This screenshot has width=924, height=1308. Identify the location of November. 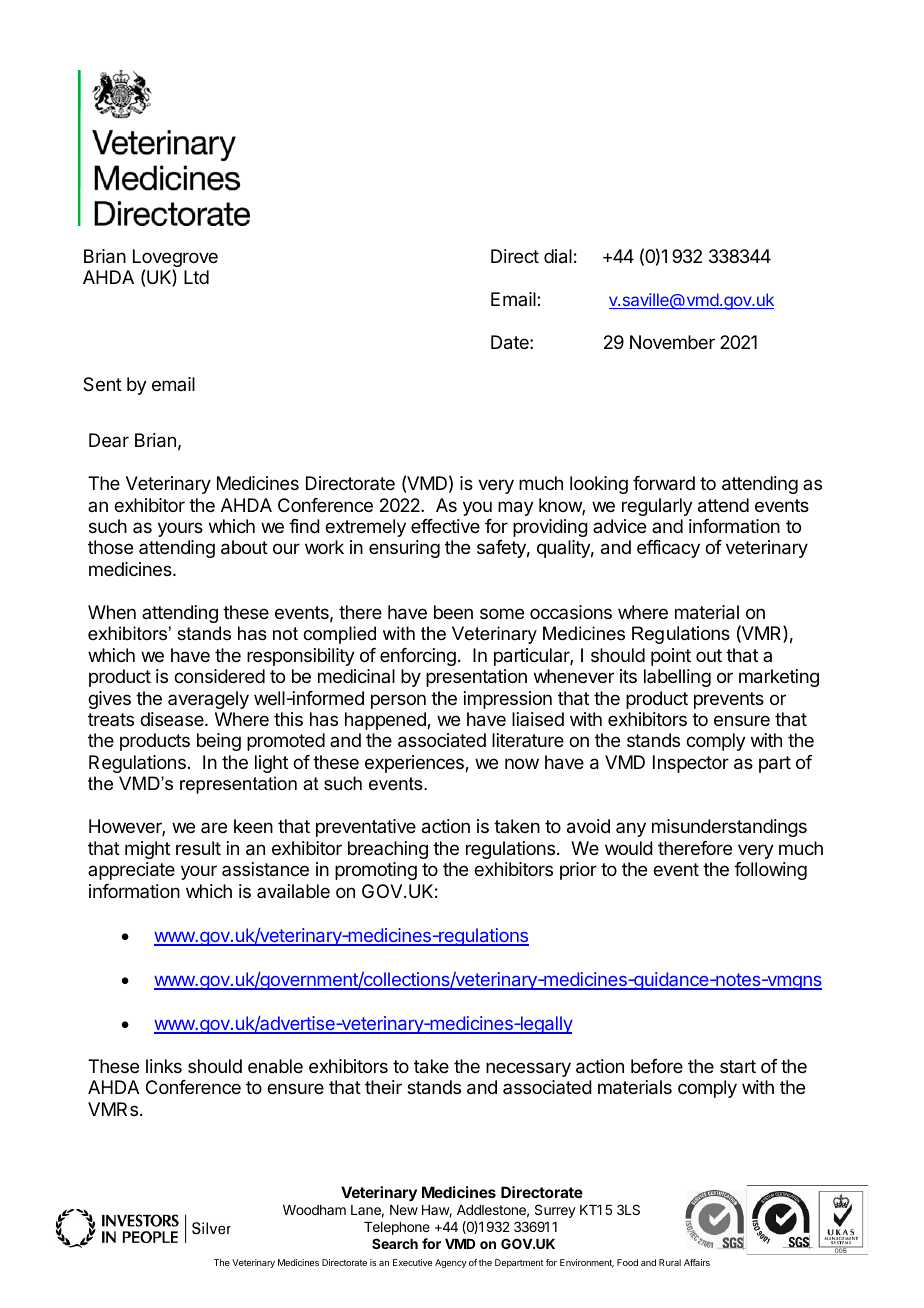
(672, 342).
